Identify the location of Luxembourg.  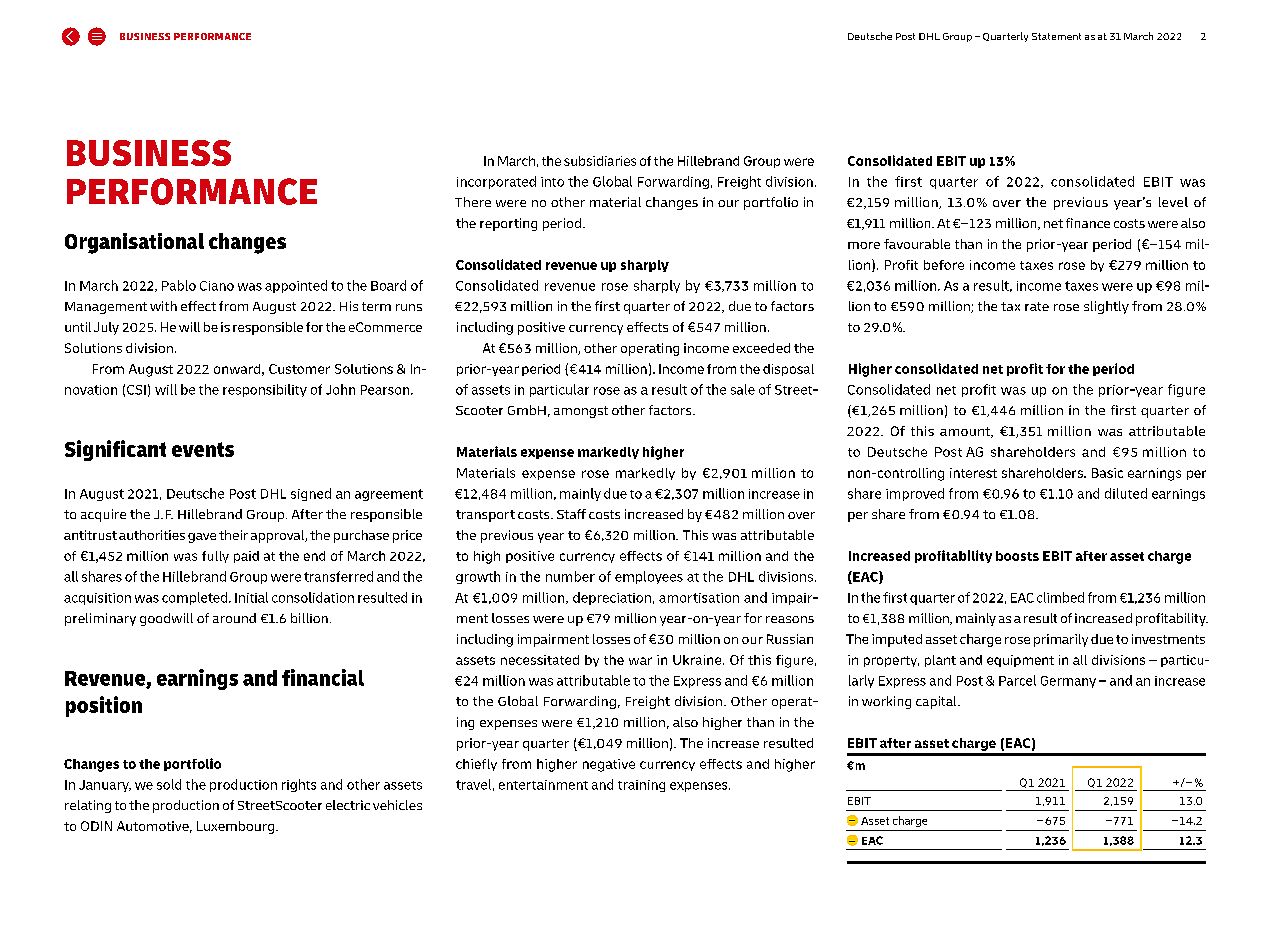
(237, 827).
